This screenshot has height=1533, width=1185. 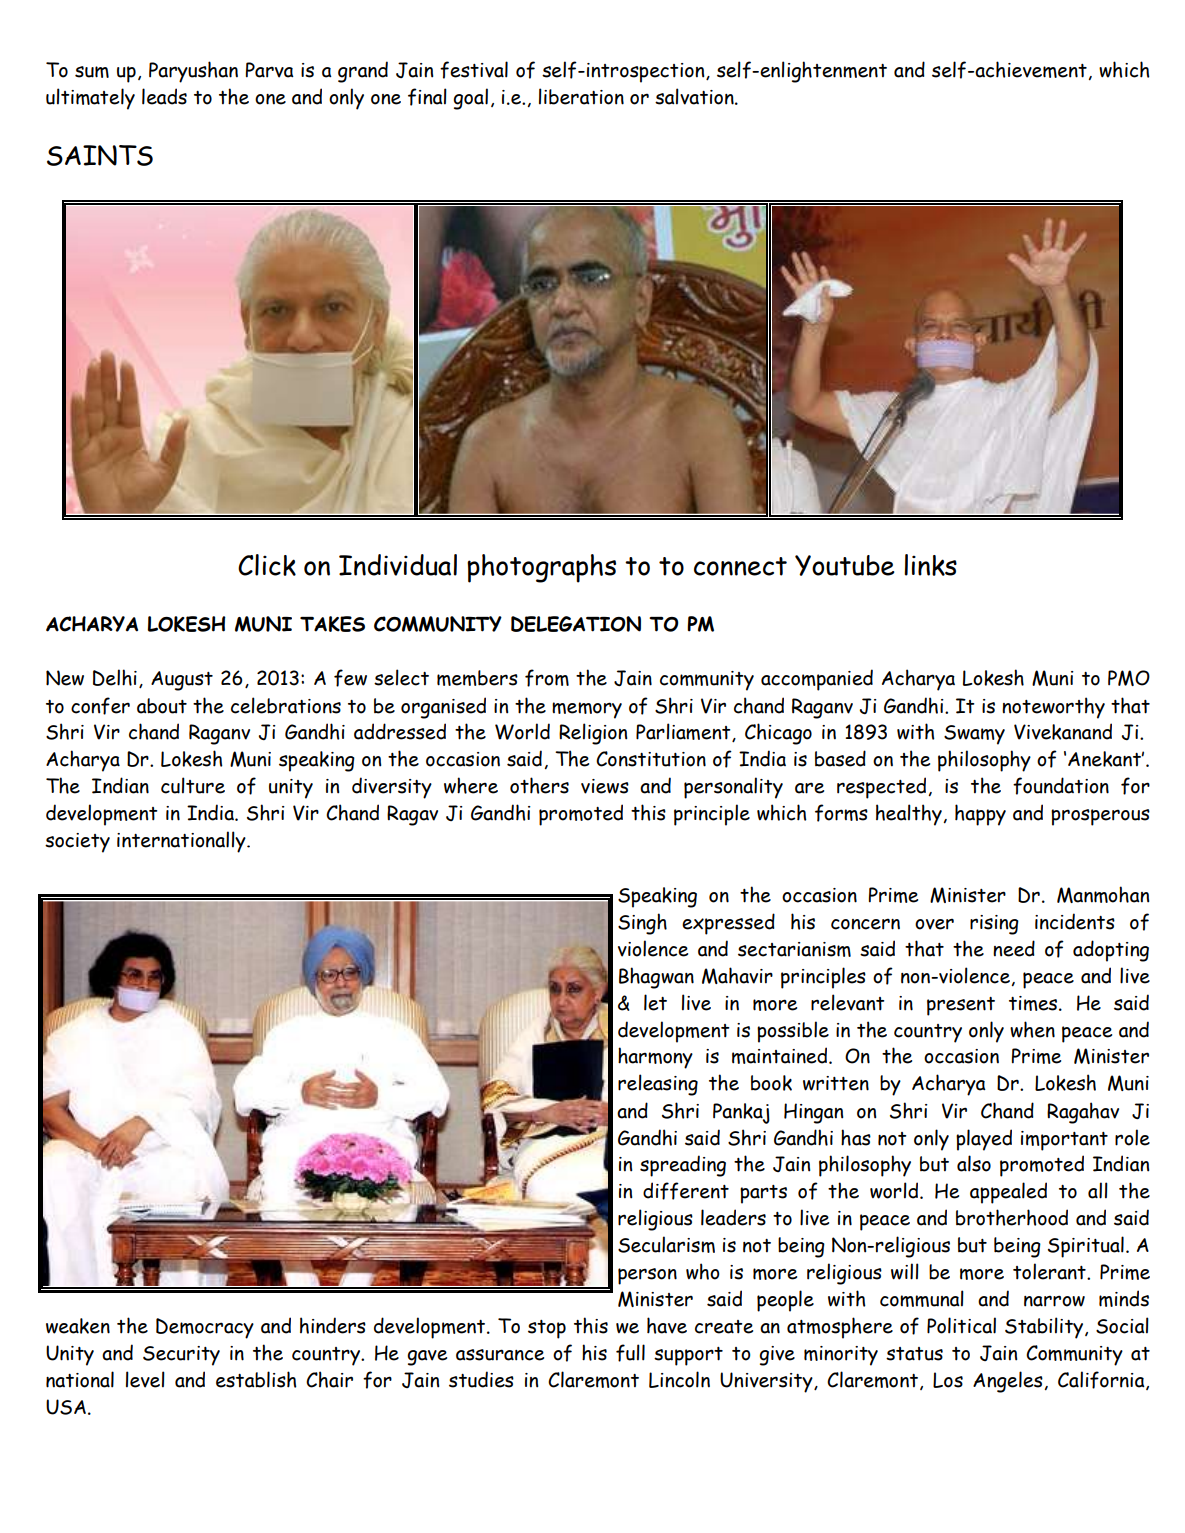 I want to click on society, so click(x=77, y=843).
